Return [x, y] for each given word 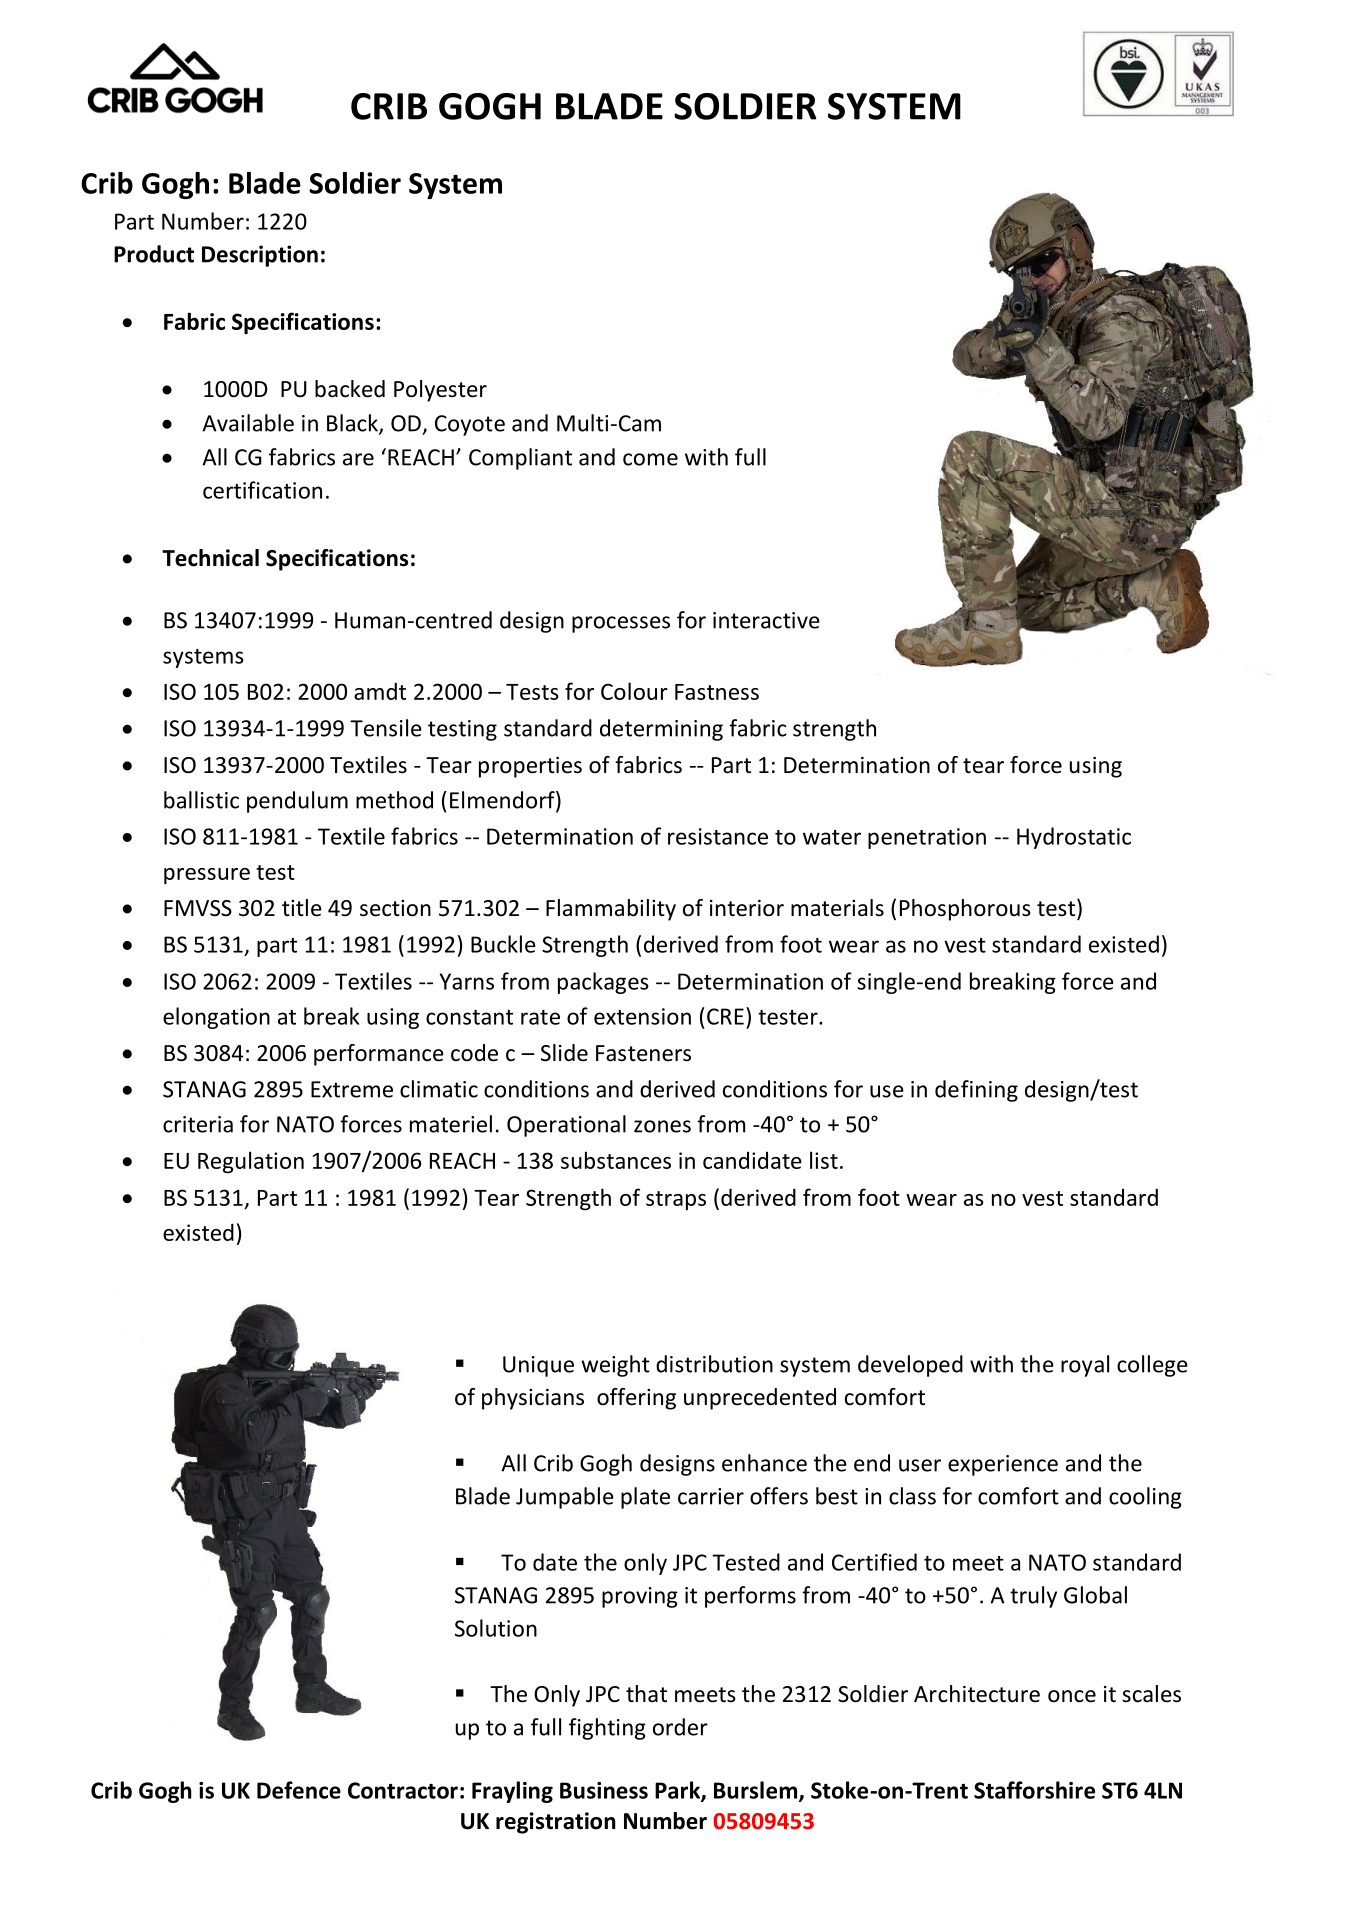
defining [976, 1091]
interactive [766, 620]
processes [621, 624]
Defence [299, 1790]
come [650, 459]
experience [1003, 1465]
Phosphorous [965, 910]
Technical [210, 558]
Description [260, 256]
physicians [533, 1399]
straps [676, 1200]
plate [645, 1498]
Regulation [251, 1162]
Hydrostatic [1074, 838]
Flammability [611, 910]
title [302, 908]
